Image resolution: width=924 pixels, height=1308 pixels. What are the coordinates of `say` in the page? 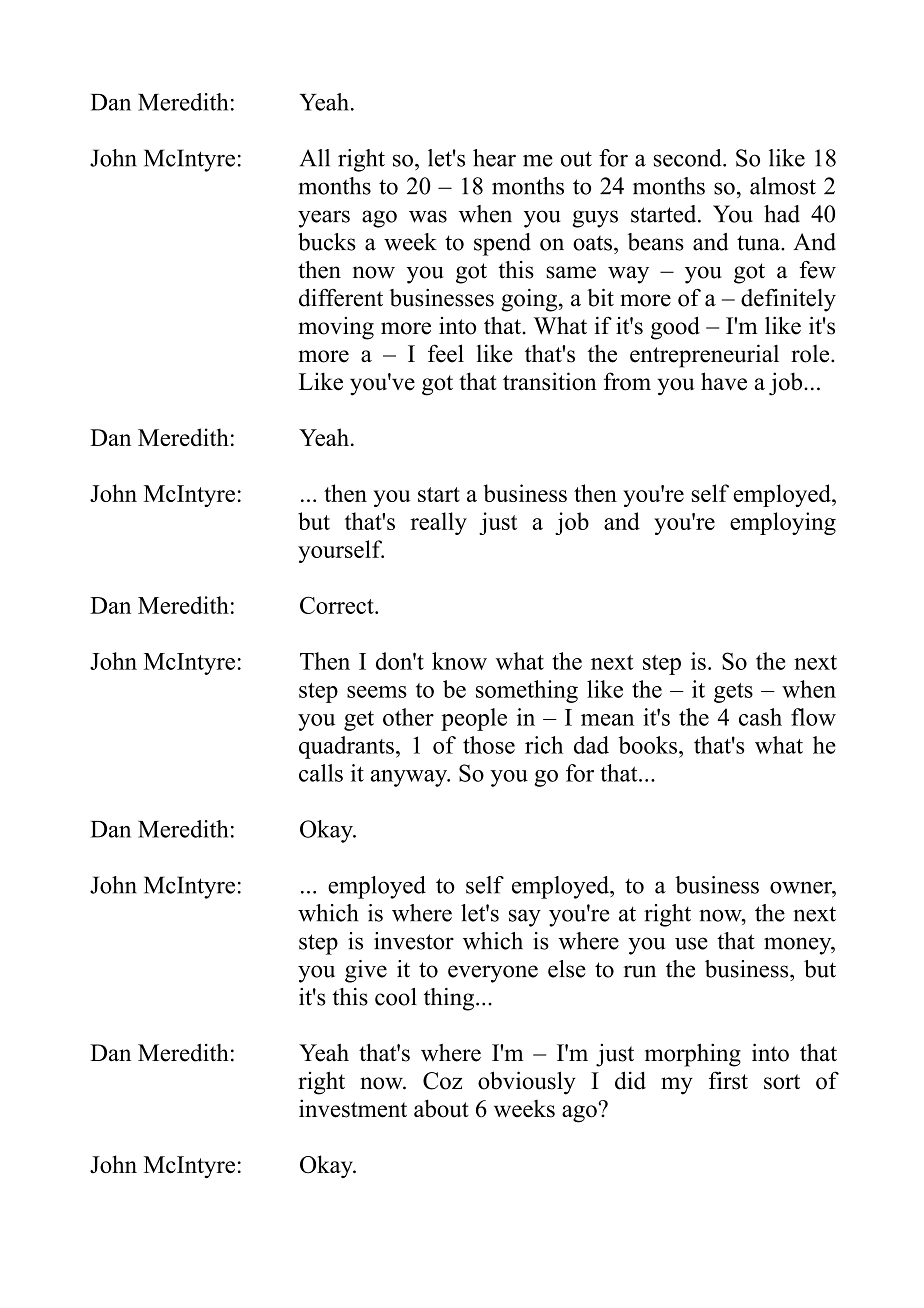 It's located at (525, 918).
